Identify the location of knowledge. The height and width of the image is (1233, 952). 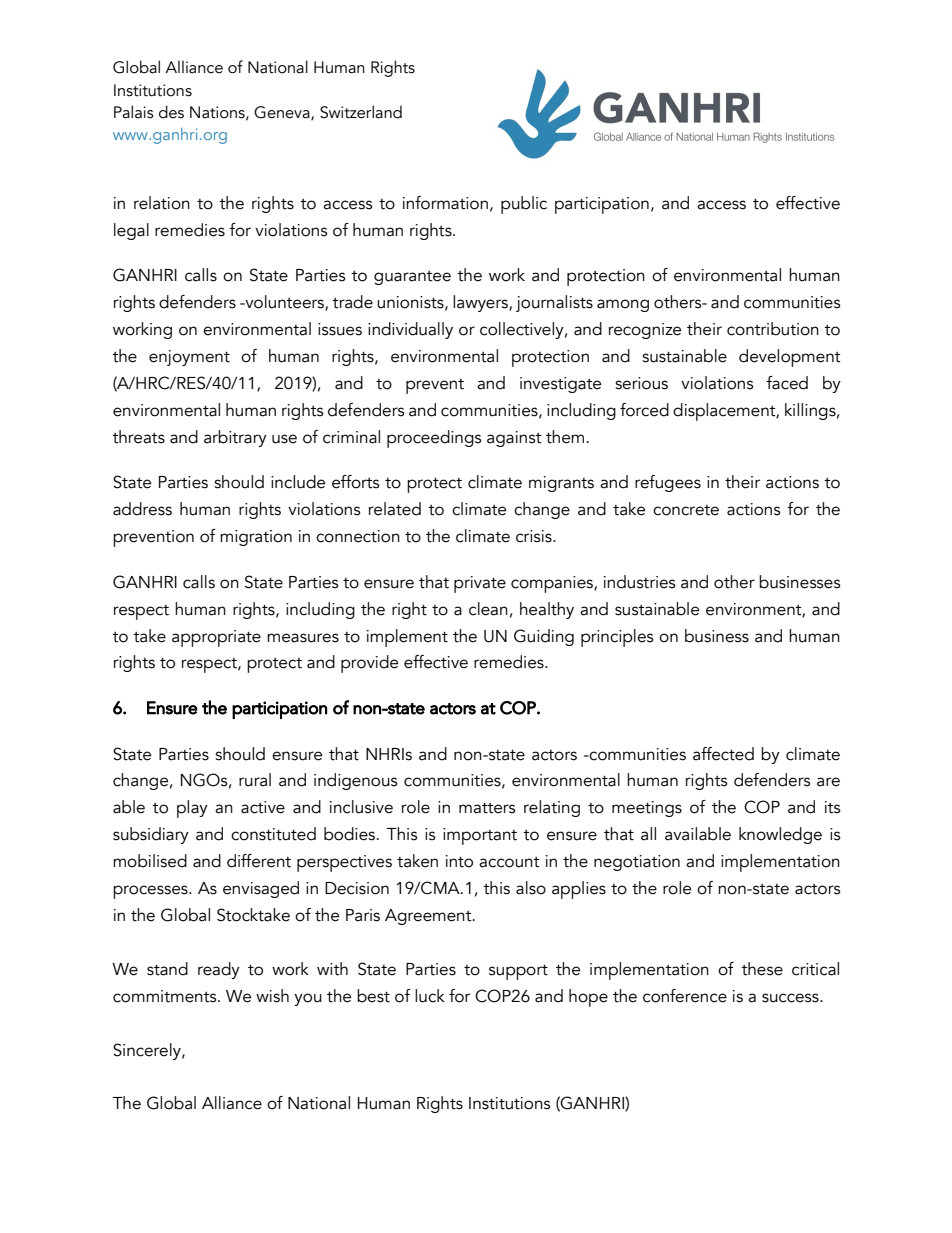
(780, 835).
